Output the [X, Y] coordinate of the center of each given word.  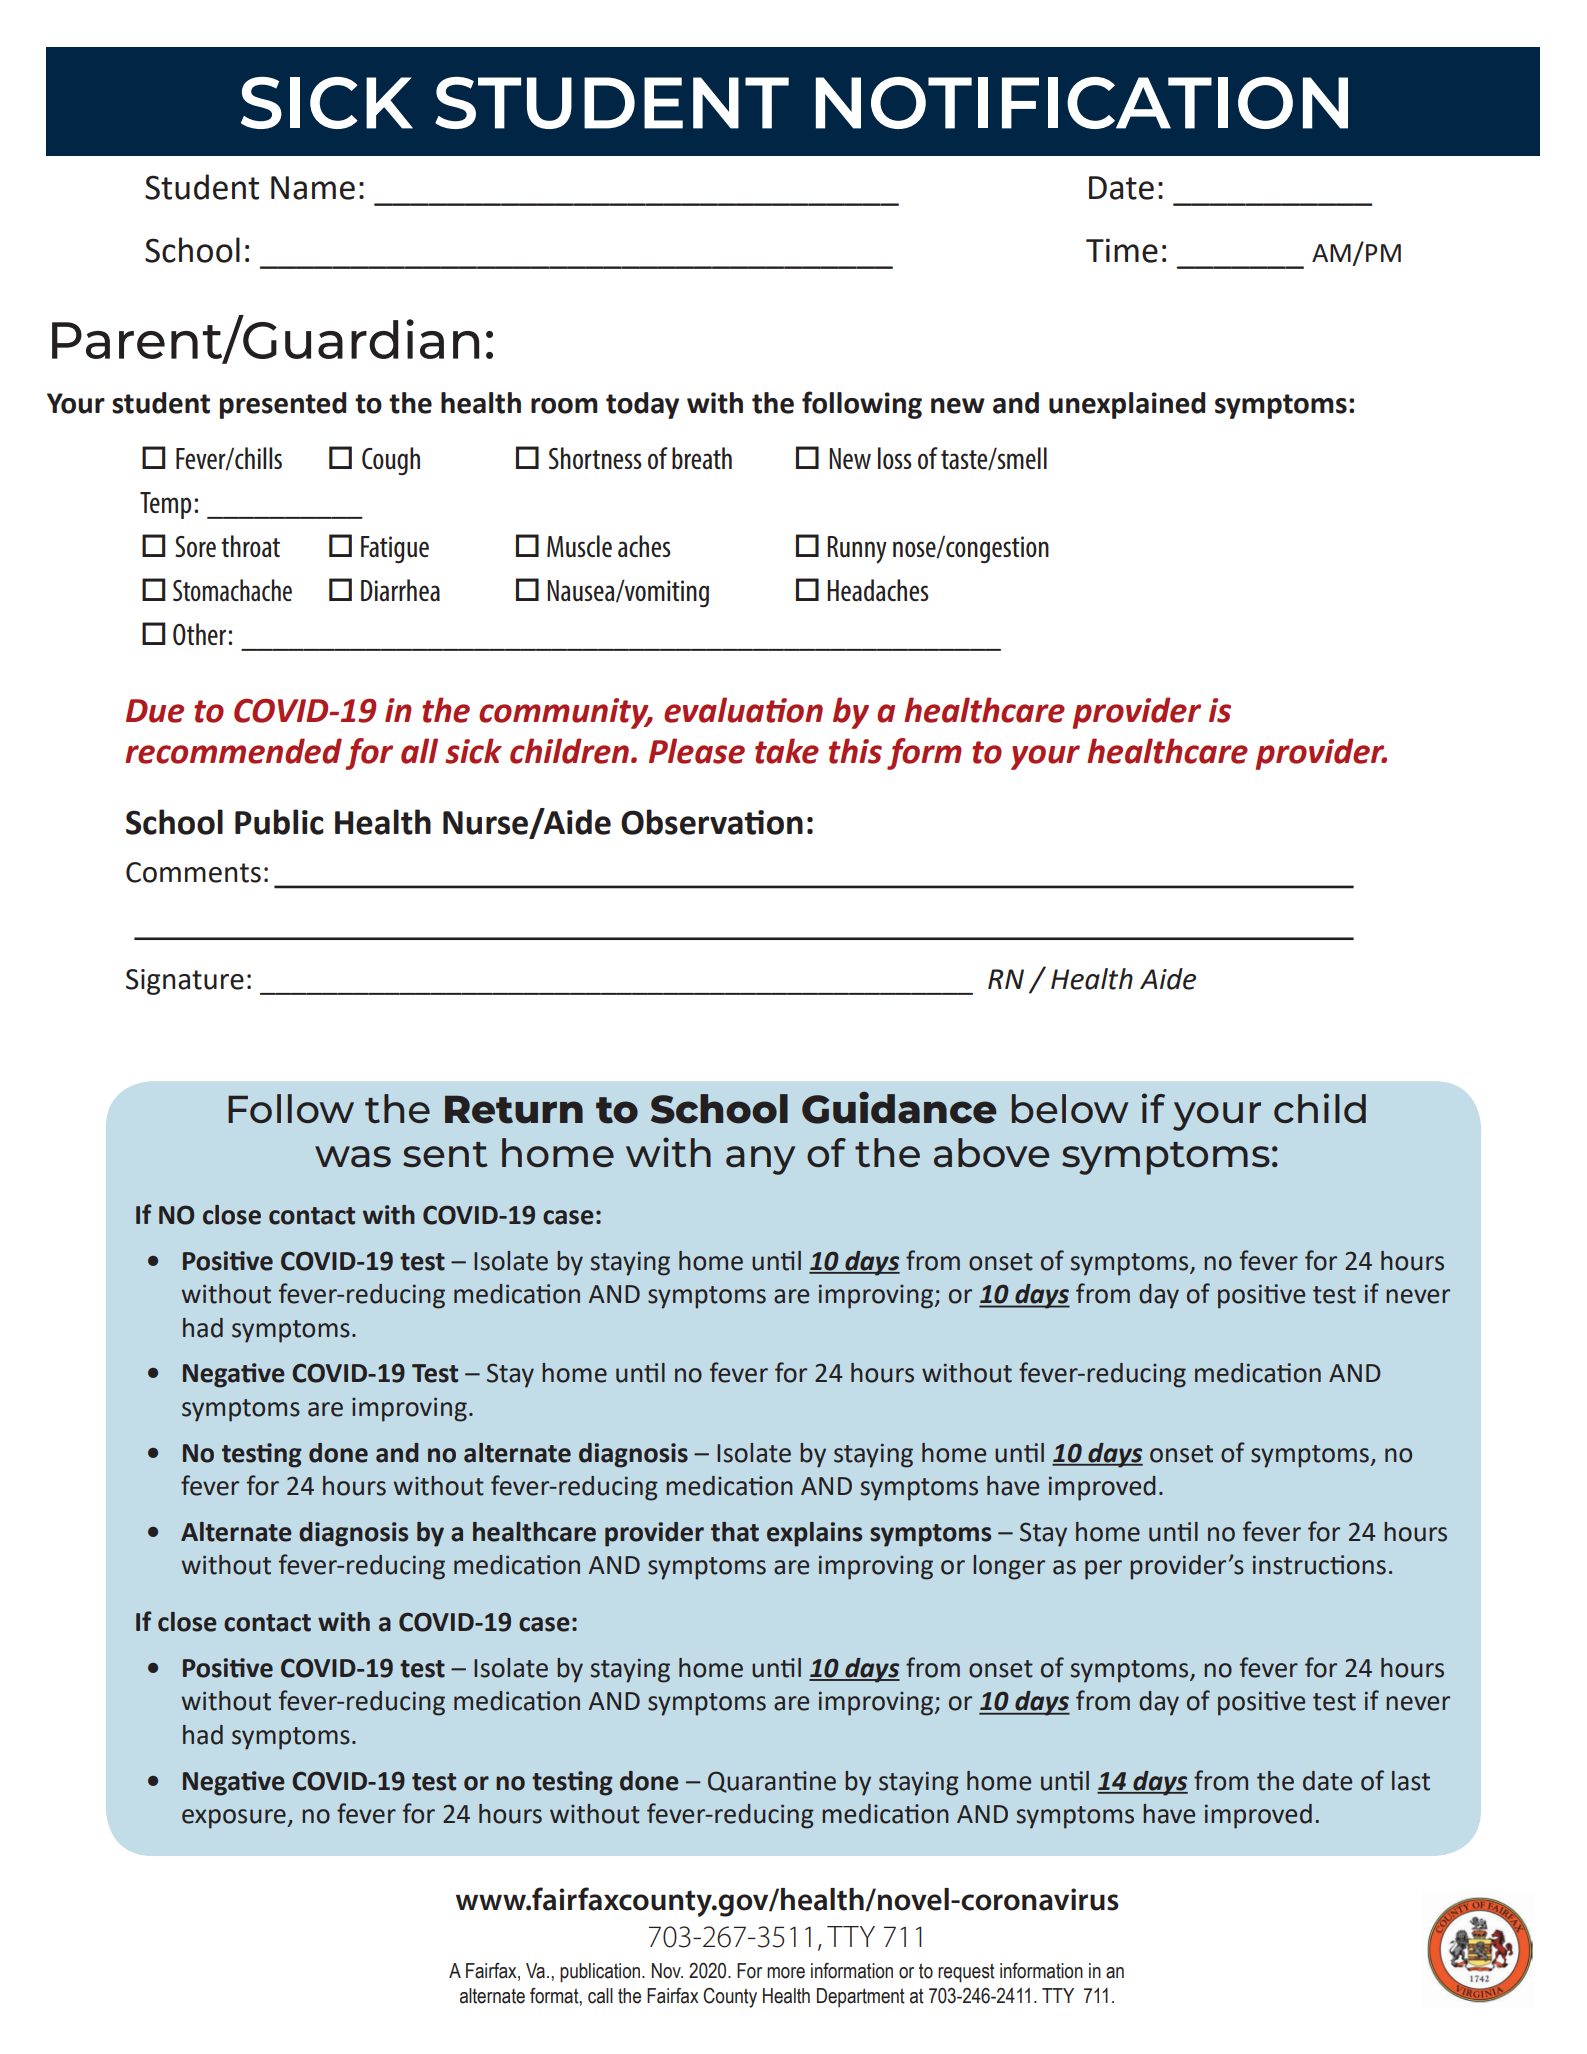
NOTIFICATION [1082, 103]
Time [1122, 250]
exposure [235, 1819]
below [1070, 1108]
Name [313, 188]
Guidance [899, 1107]
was [353, 1156]
